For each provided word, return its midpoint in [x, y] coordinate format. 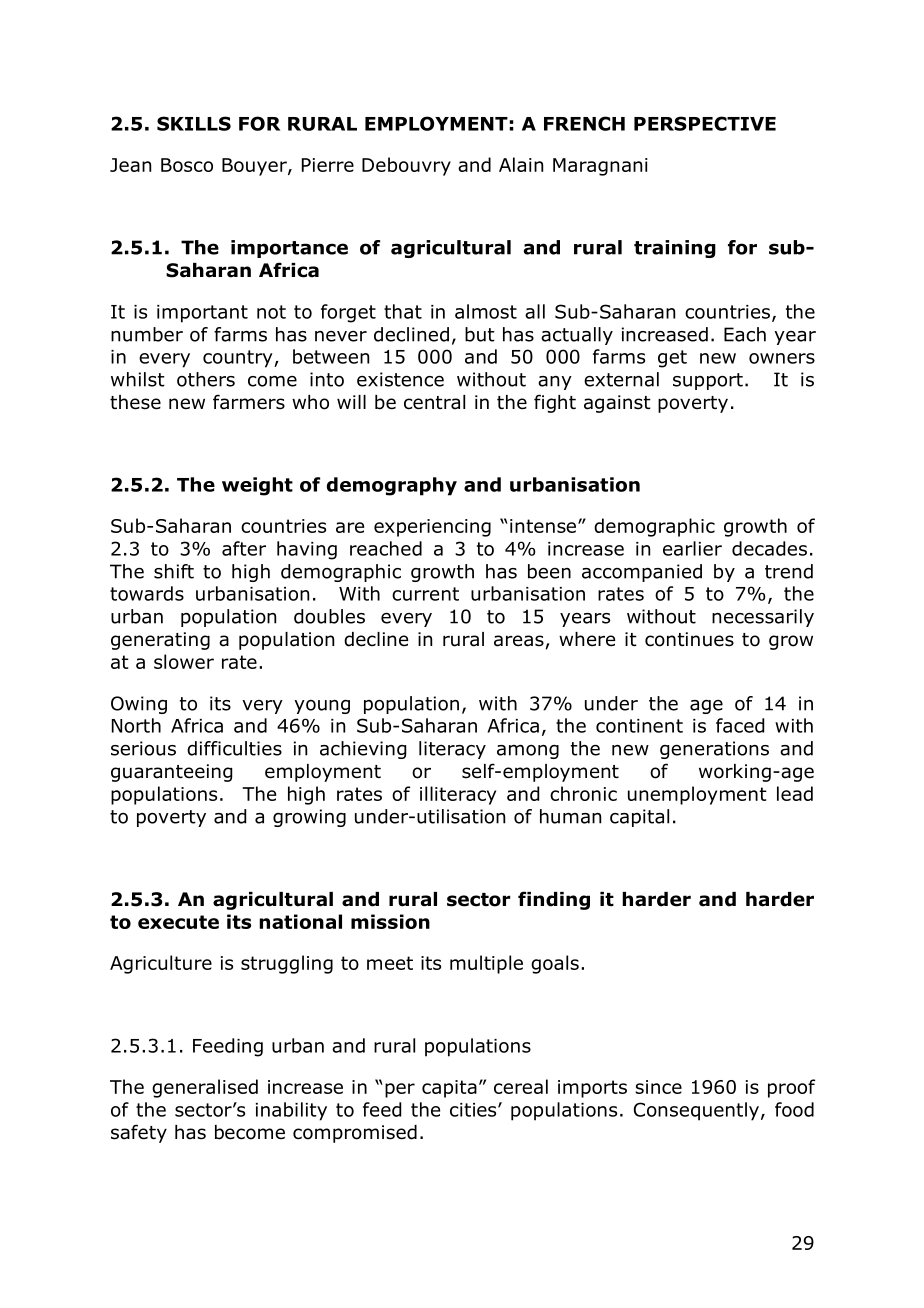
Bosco [187, 165]
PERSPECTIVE [705, 123]
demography [392, 486]
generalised [205, 1088]
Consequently [696, 1111]
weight [257, 486]
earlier [692, 548]
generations [714, 750]
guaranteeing [171, 773]
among [528, 752]
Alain [521, 164]
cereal [521, 1086]
